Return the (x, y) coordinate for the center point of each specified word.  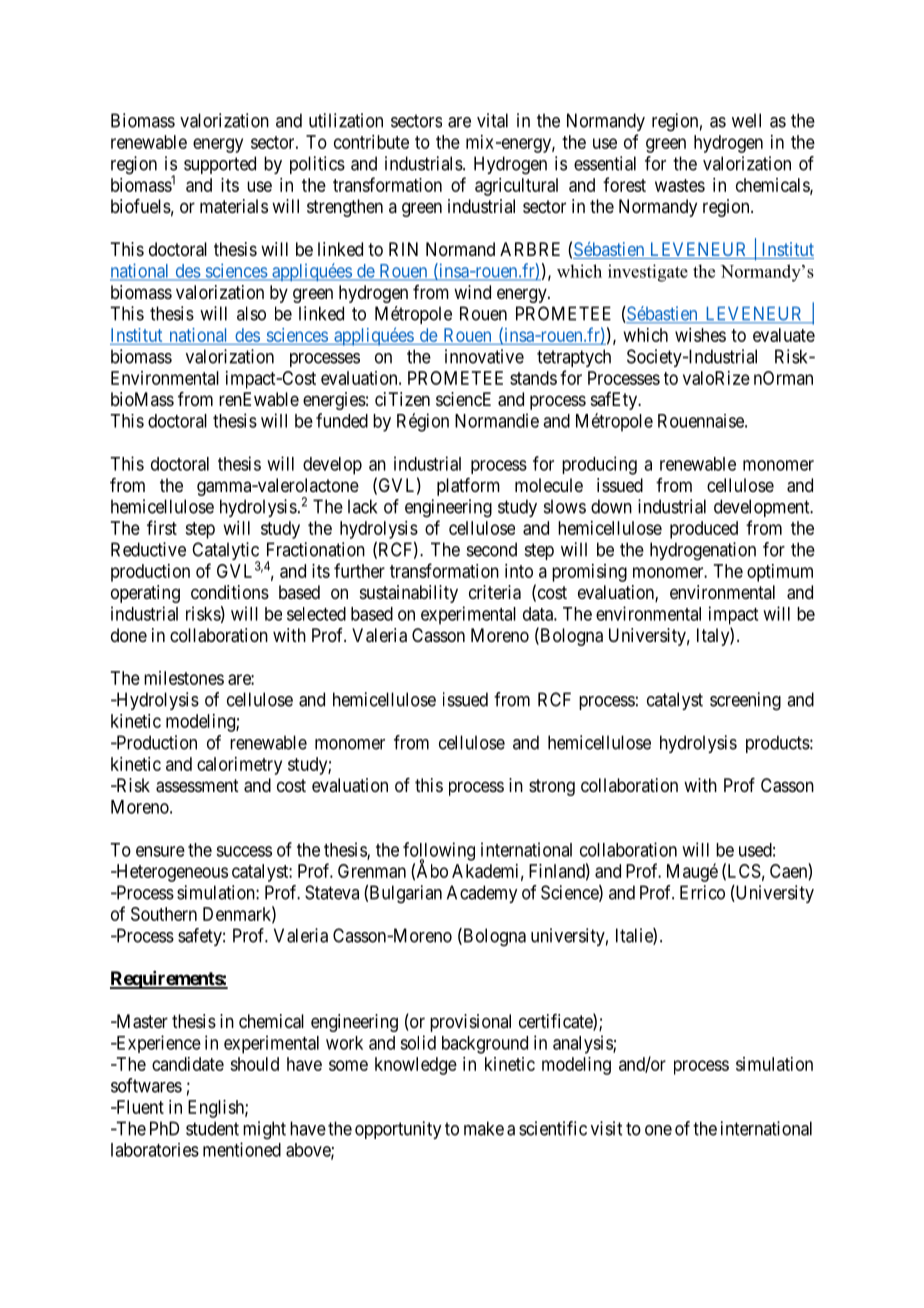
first (162, 527)
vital (492, 120)
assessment (197, 786)
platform (468, 487)
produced (704, 530)
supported (220, 165)
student (212, 1128)
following (439, 852)
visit (606, 1128)
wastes (680, 185)
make (484, 1128)
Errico (702, 892)
